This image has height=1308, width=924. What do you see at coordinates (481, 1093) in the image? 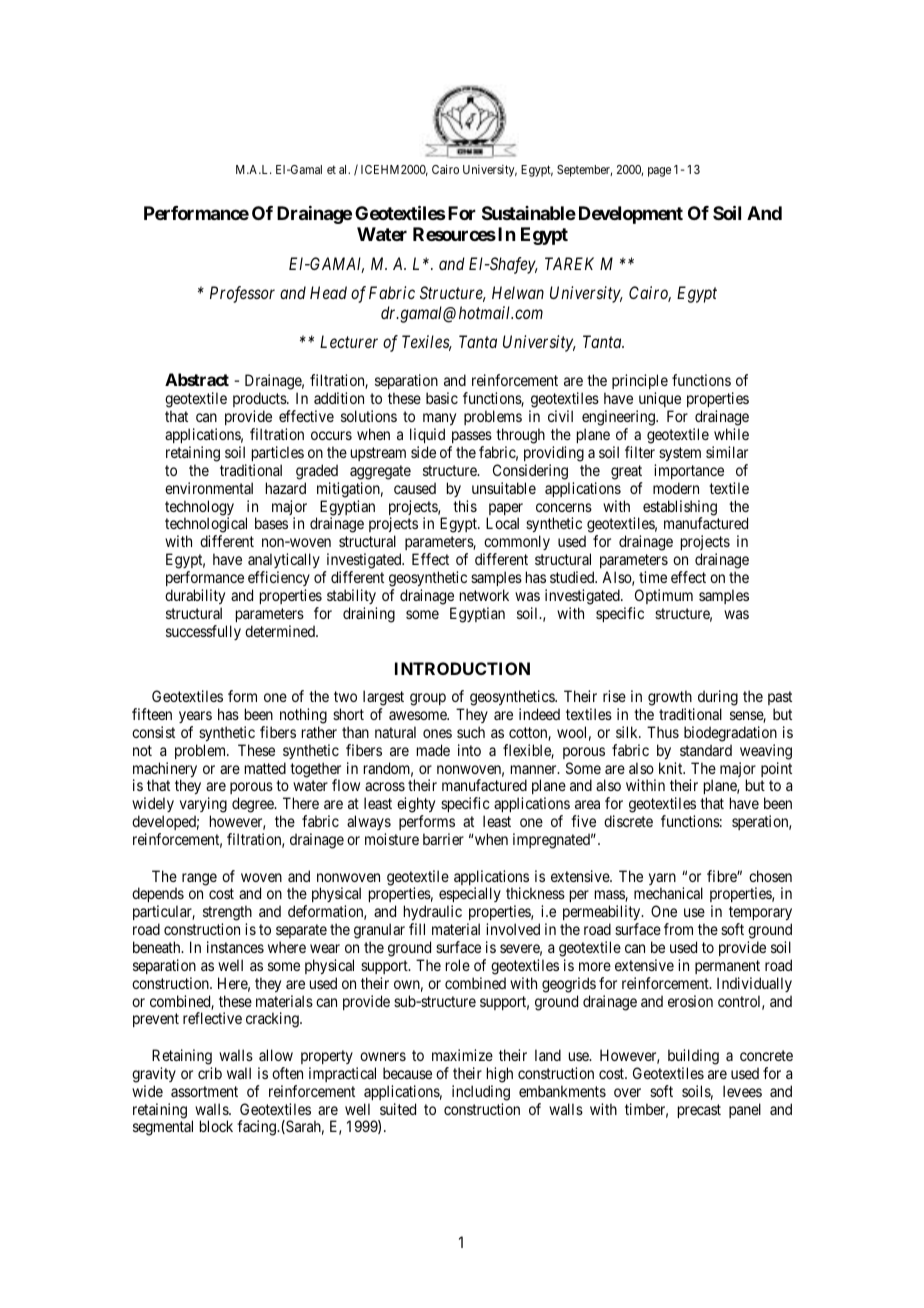
I see `including` at bounding box center [481, 1093].
